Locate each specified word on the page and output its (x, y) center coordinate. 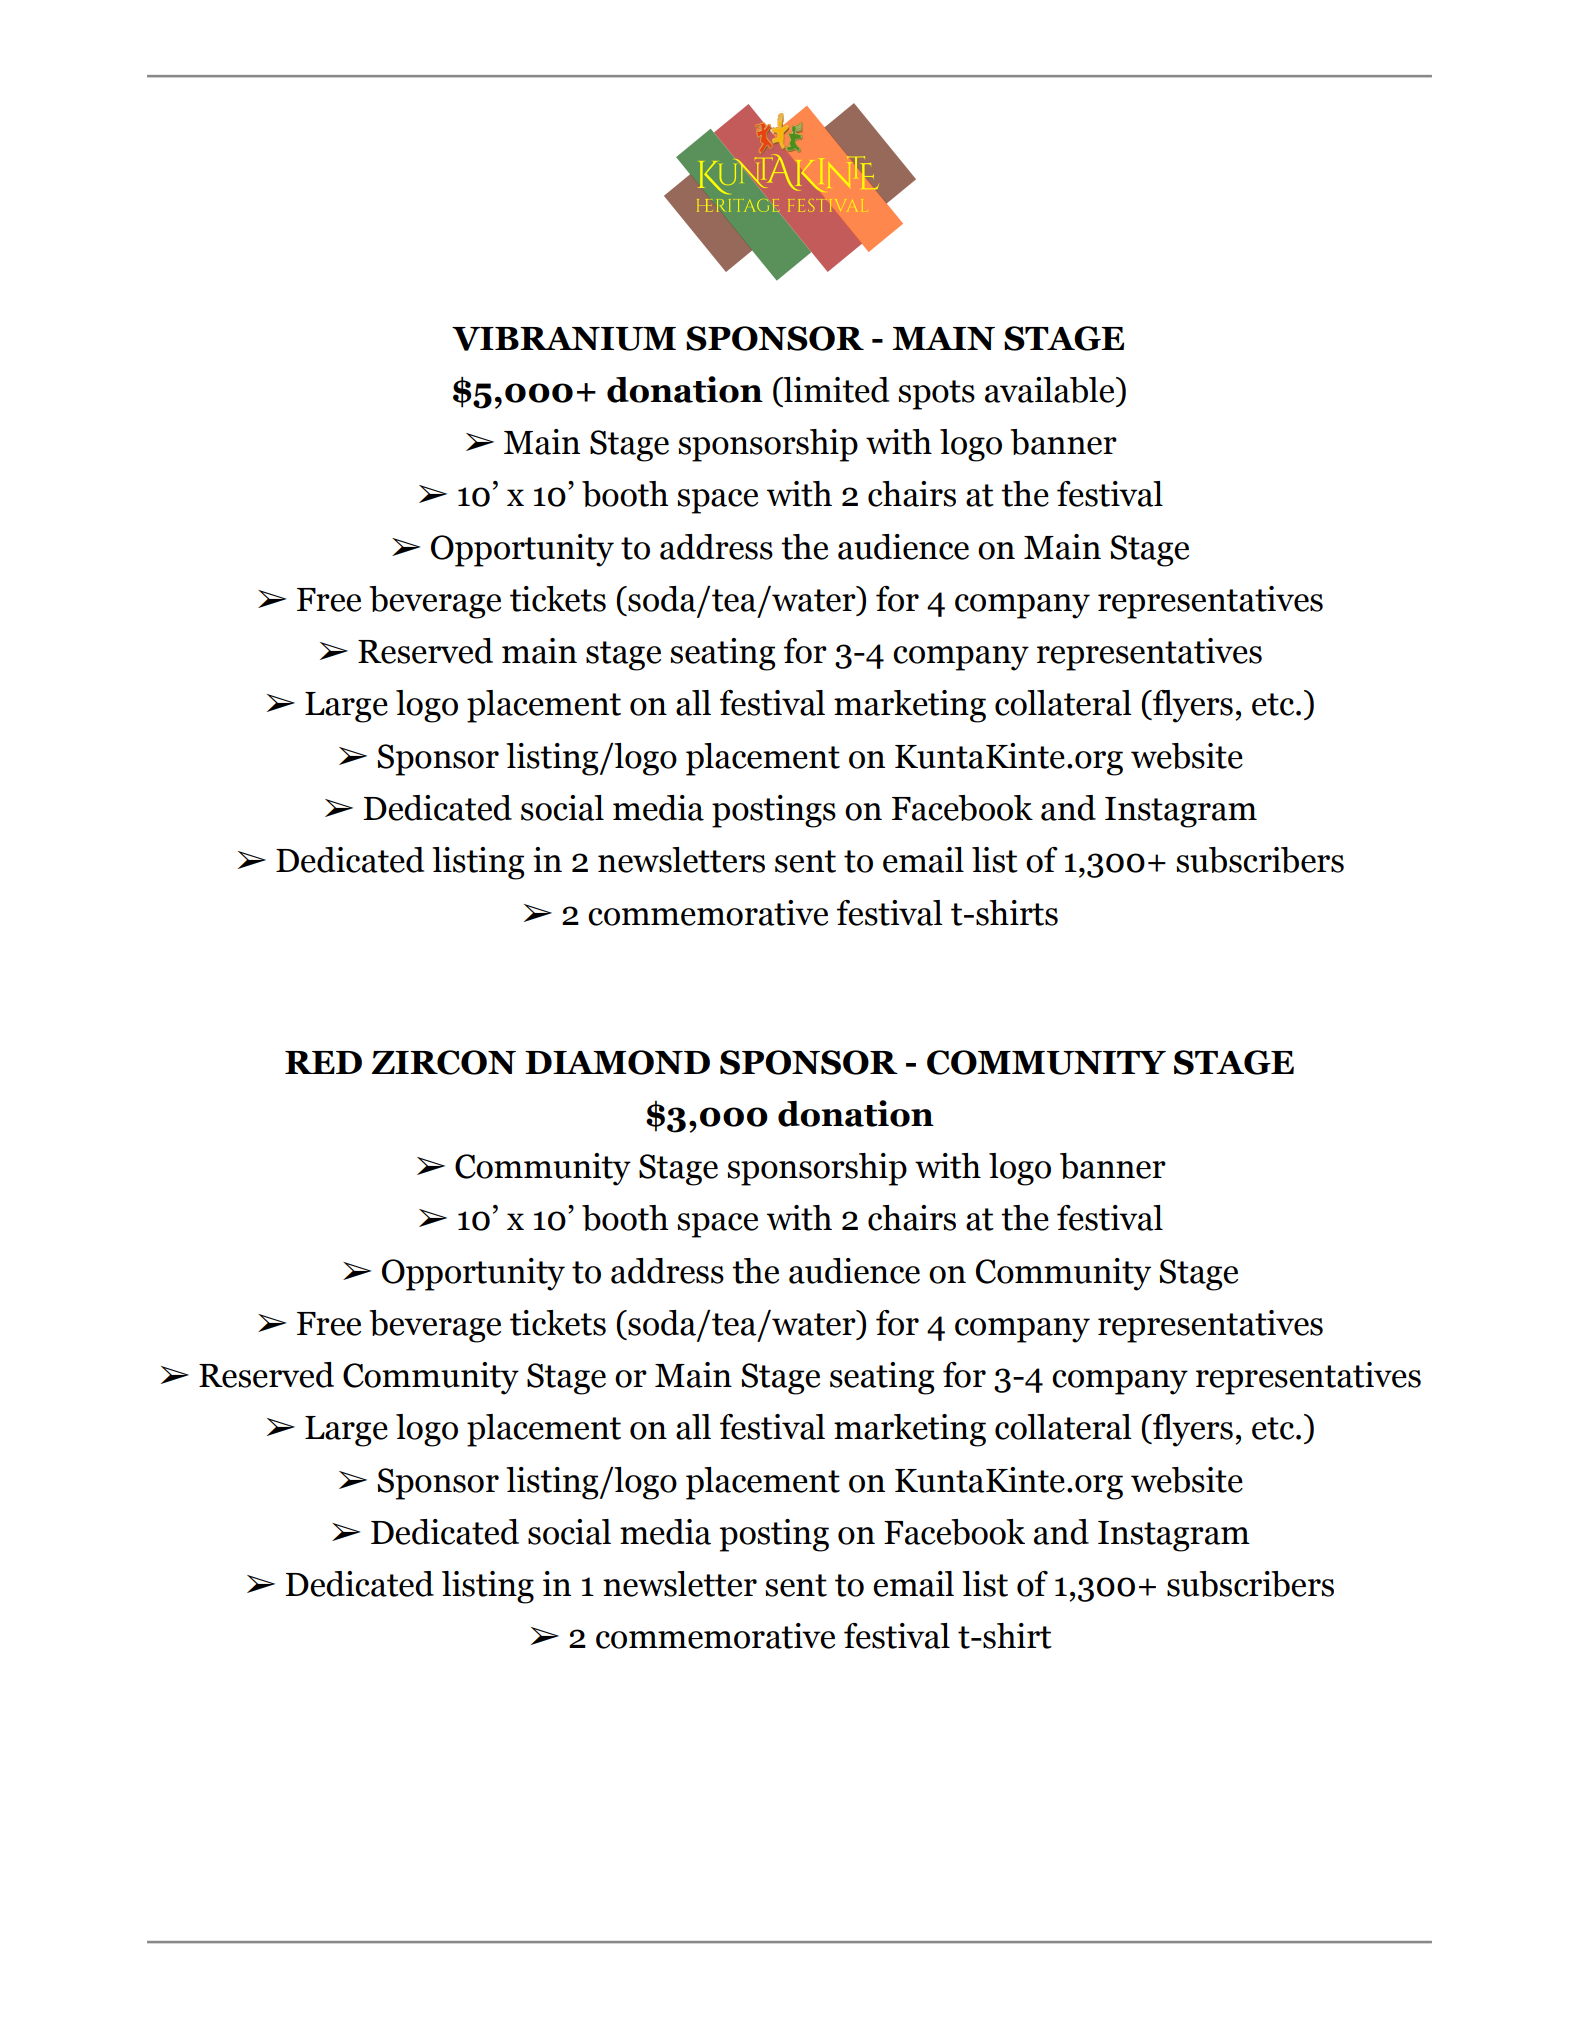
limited (835, 390)
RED (323, 1062)
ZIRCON (444, 1062)
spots (936, 395)
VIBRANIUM (564, 339)
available (1051, 390)
